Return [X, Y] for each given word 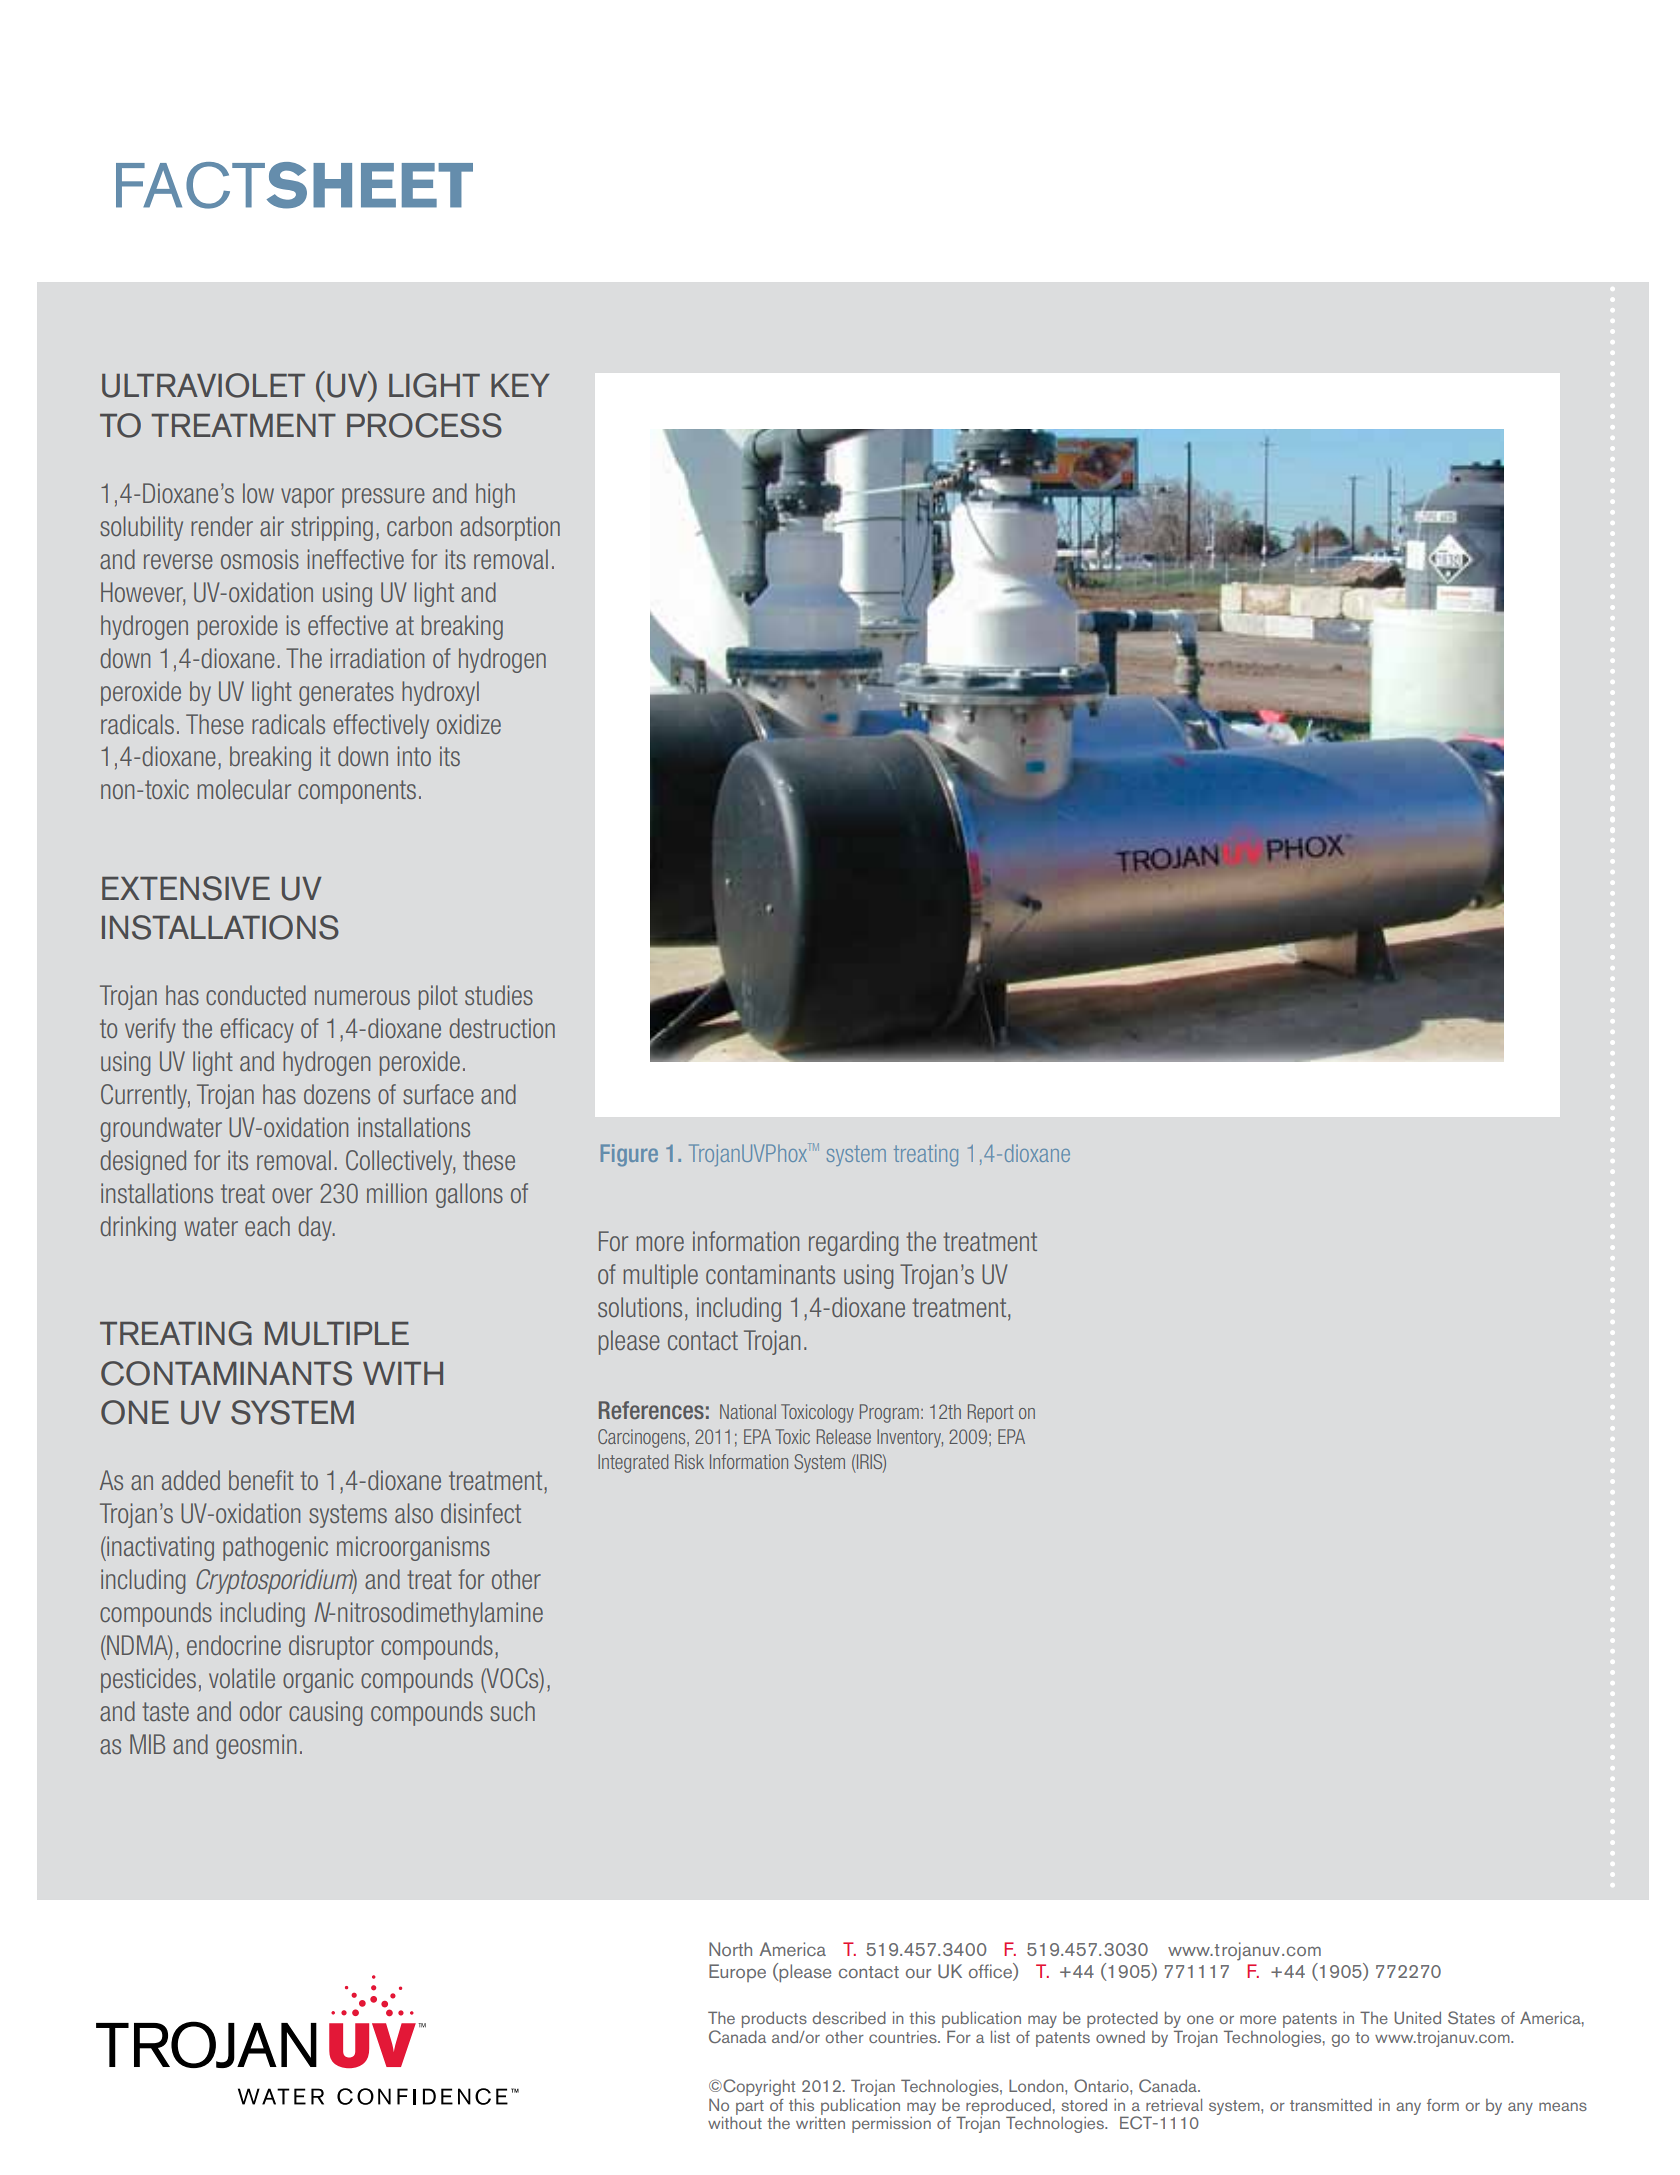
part [750, 2107]
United [1417, 2017]
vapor [307, 498]
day [316, 1228]
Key [520, 385]
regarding [853, 1243]
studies [499, 995]
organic [318, 1680]
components [357, 792]
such [512, 1711]
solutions [640, 1307]
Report [991, 1413]
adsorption [510, 528]
